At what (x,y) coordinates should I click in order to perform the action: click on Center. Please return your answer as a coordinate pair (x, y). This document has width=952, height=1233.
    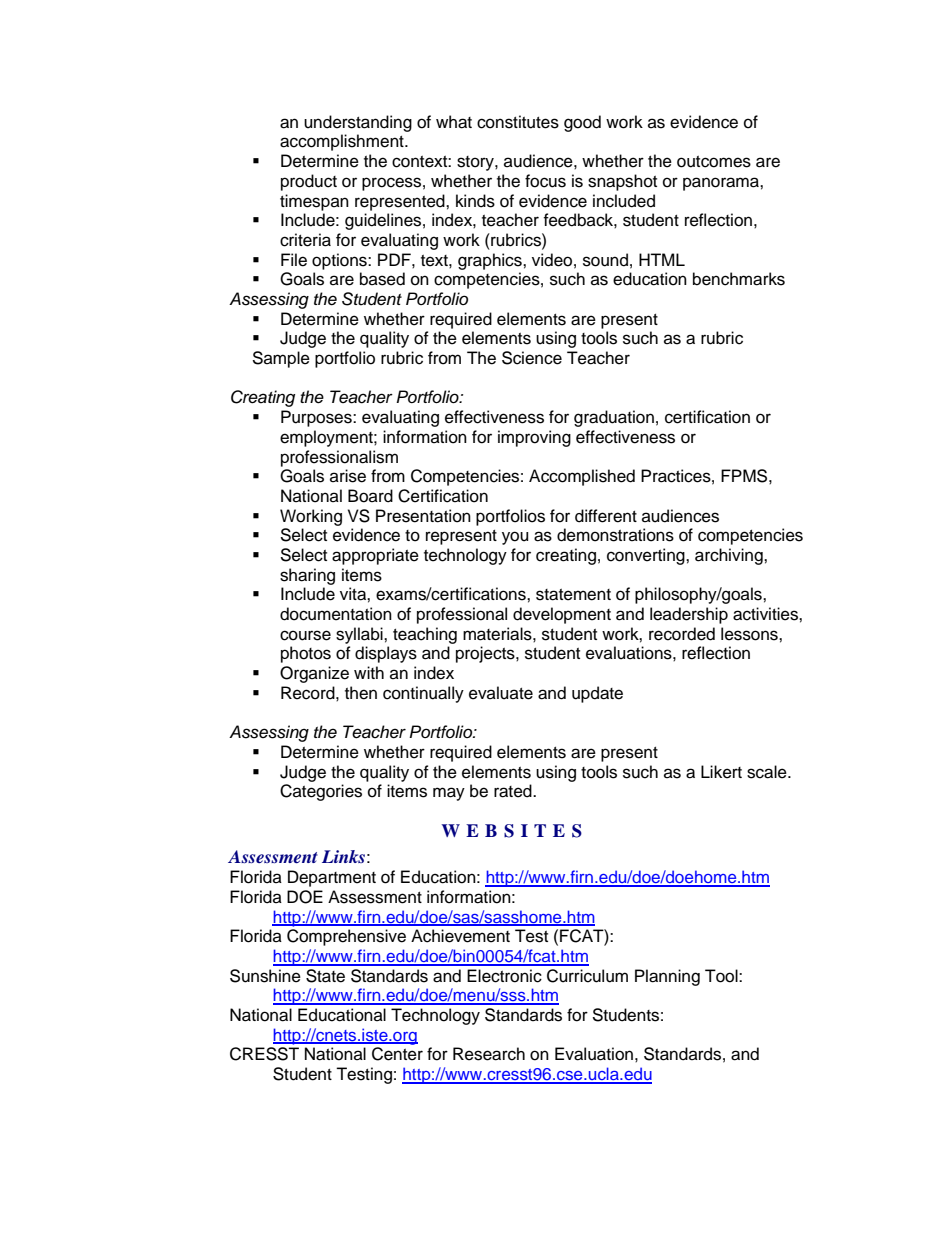
    Looking at the image, I should click on (397, 1054).
